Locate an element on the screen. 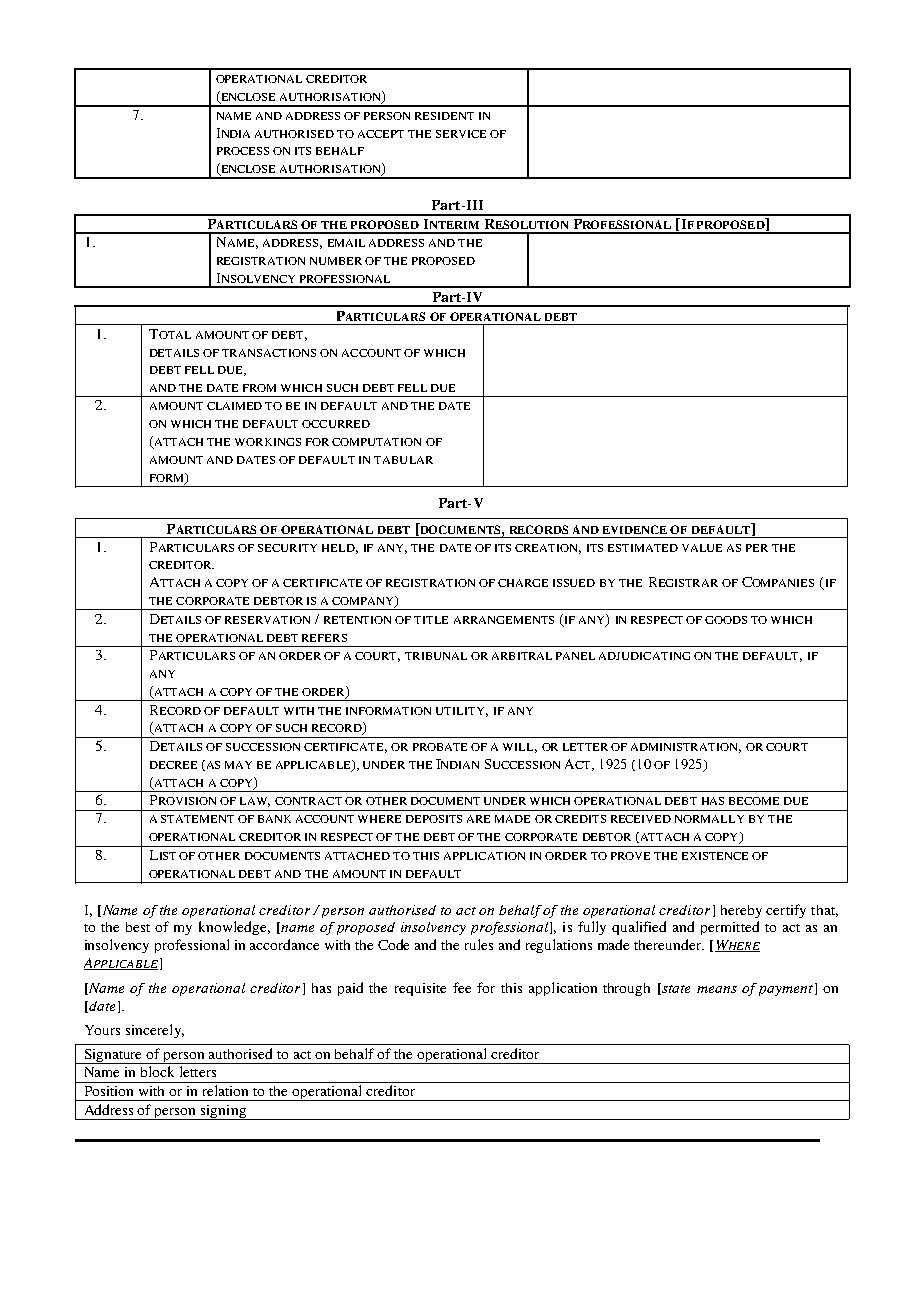  GOODS is located at coordinates (726, 620).
